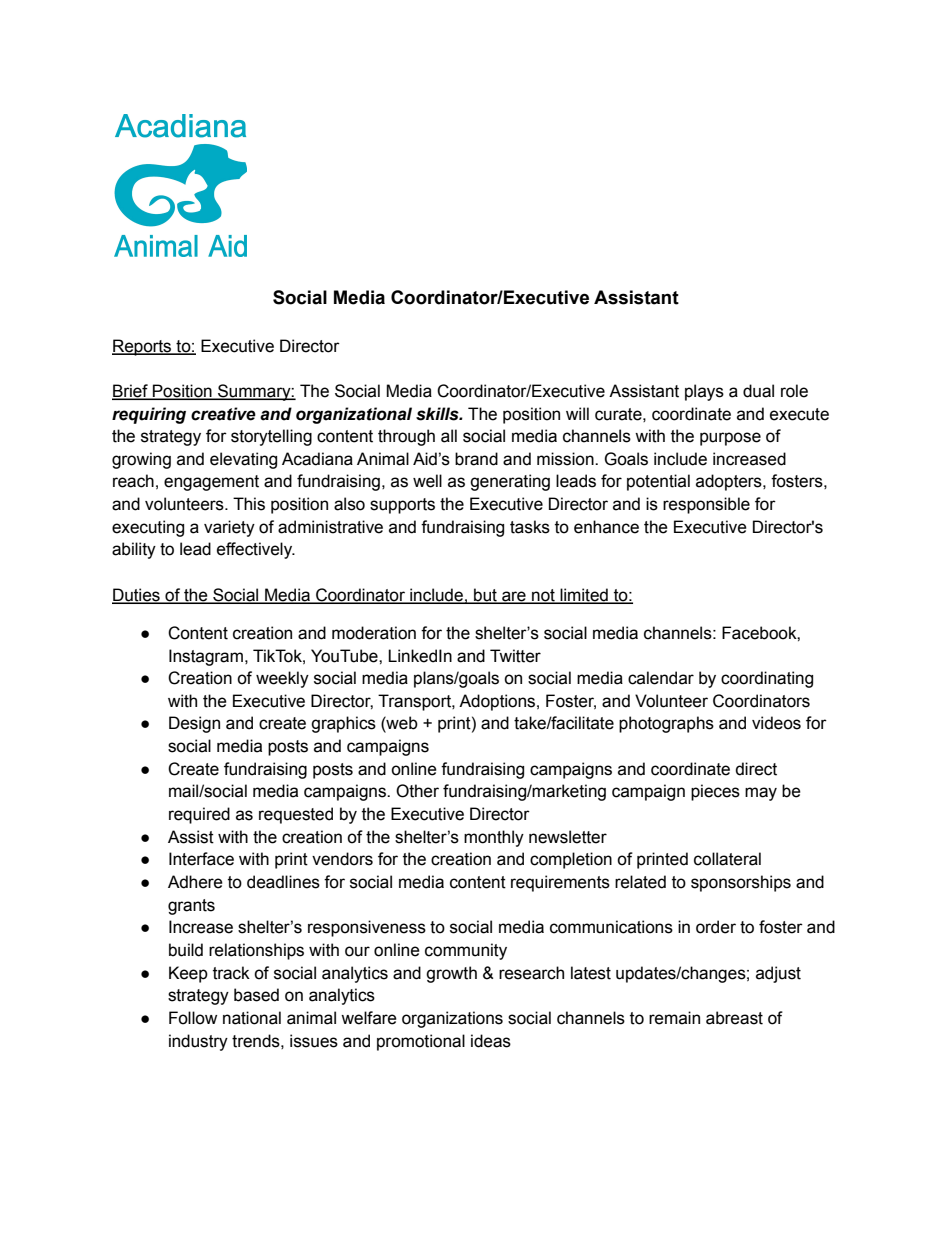 The width and height of the document is (952, 1233). I want to click on responsible, so click(706, 505).
